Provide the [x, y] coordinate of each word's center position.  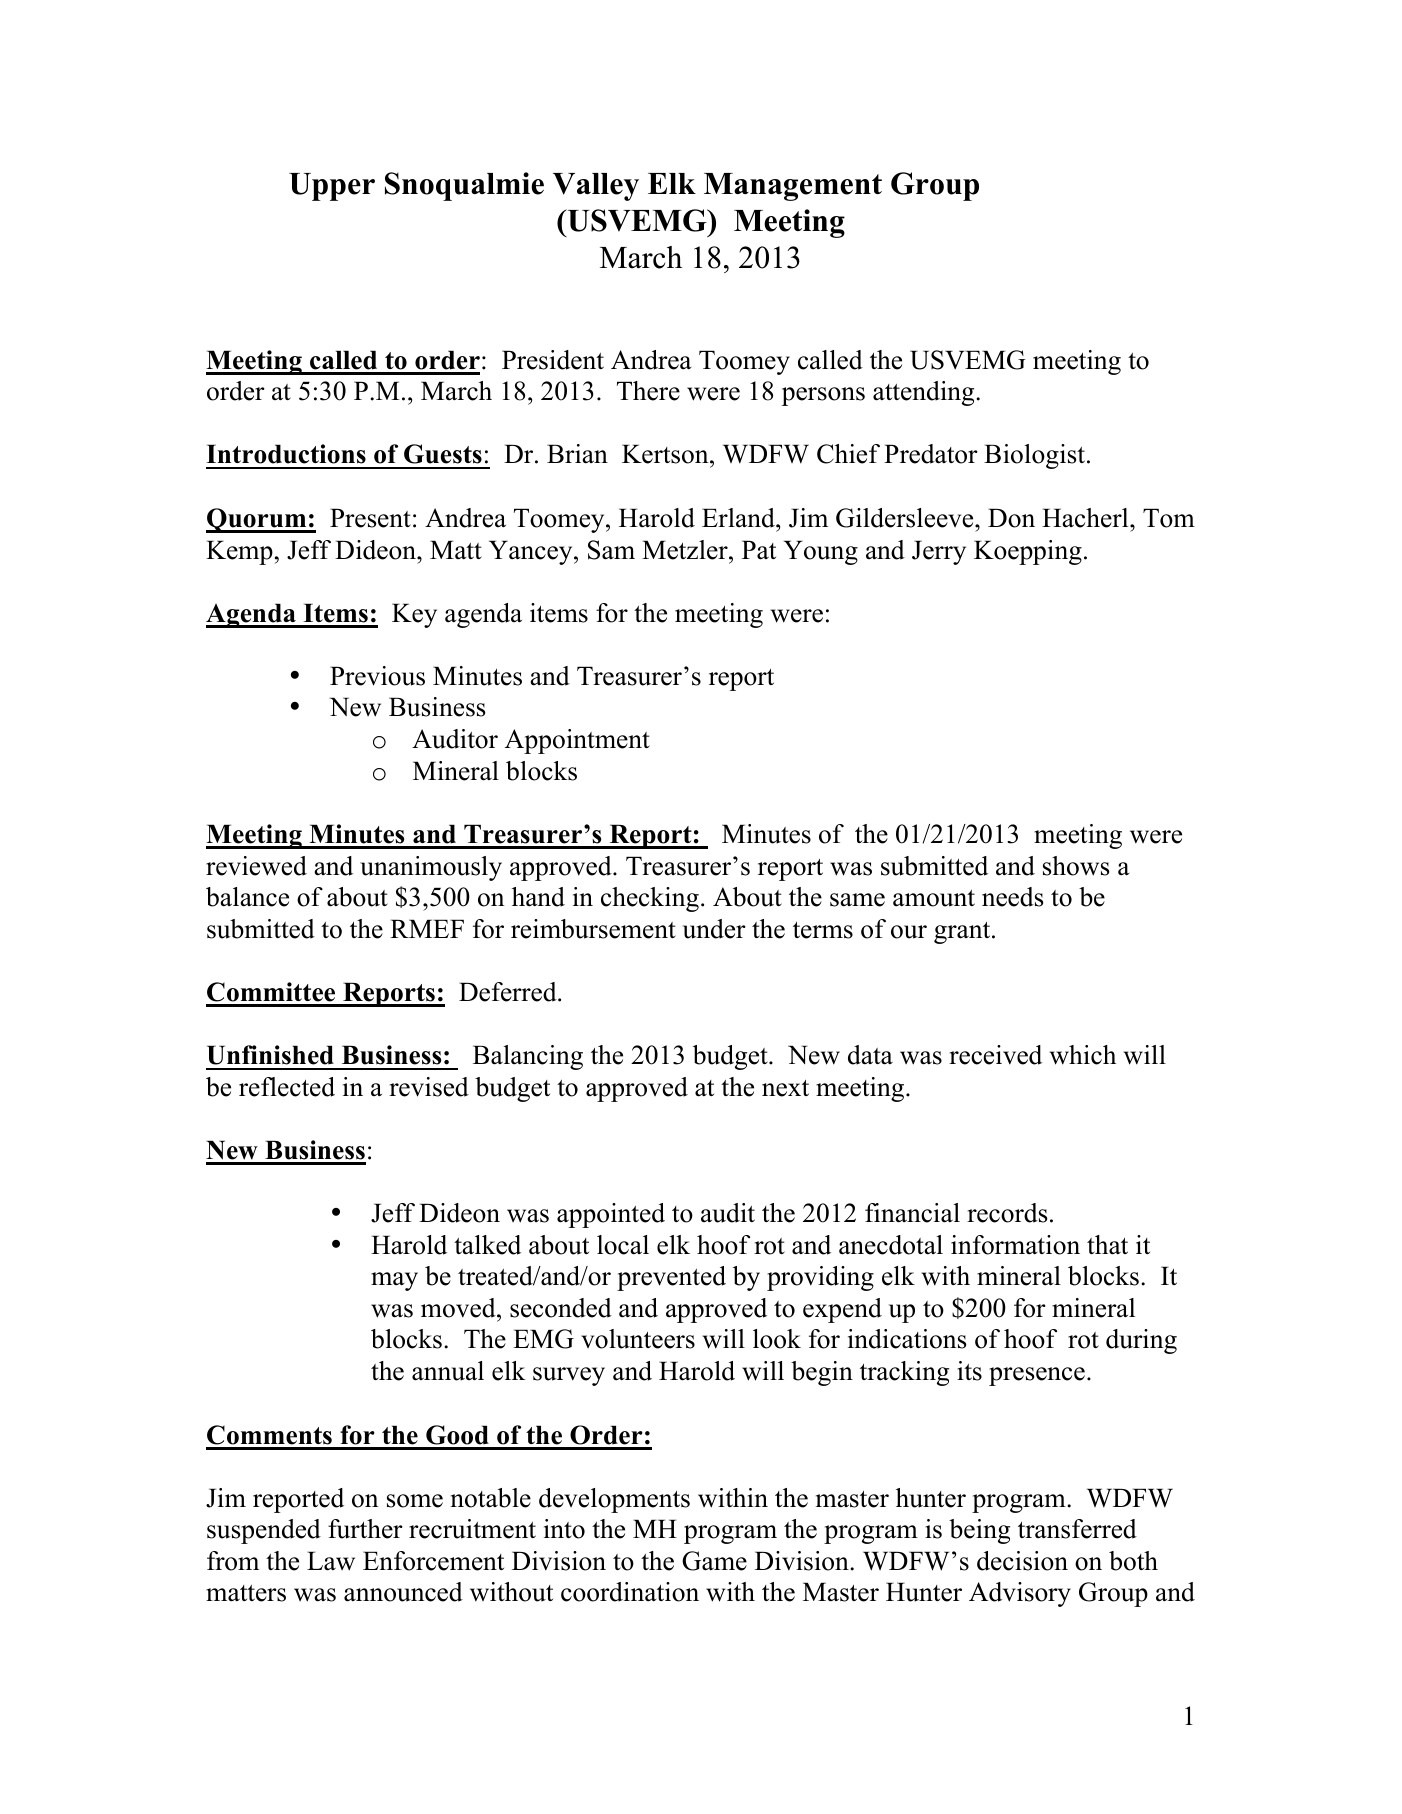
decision [1022, 1561]
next [785, 1088]
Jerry [939, 552]
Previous [377, 676]
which [1083, 1055]
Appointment [577, 741]
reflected [287, 1087]
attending [925, 393]
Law [331, 1561]
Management [793, 187]
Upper [332, 187]
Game [714, 1561]
